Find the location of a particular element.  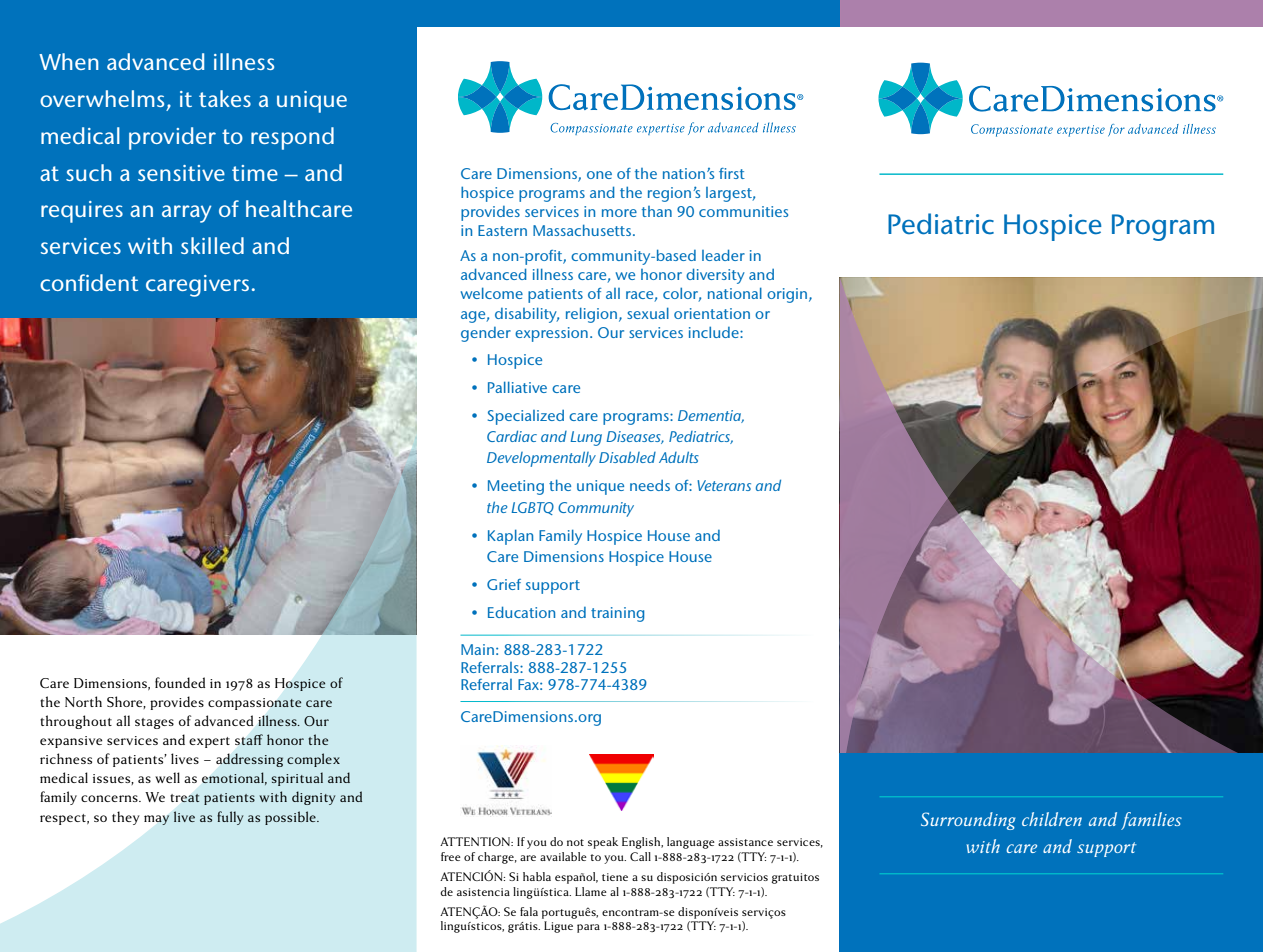

takes is located at coordinates (225, 98).
